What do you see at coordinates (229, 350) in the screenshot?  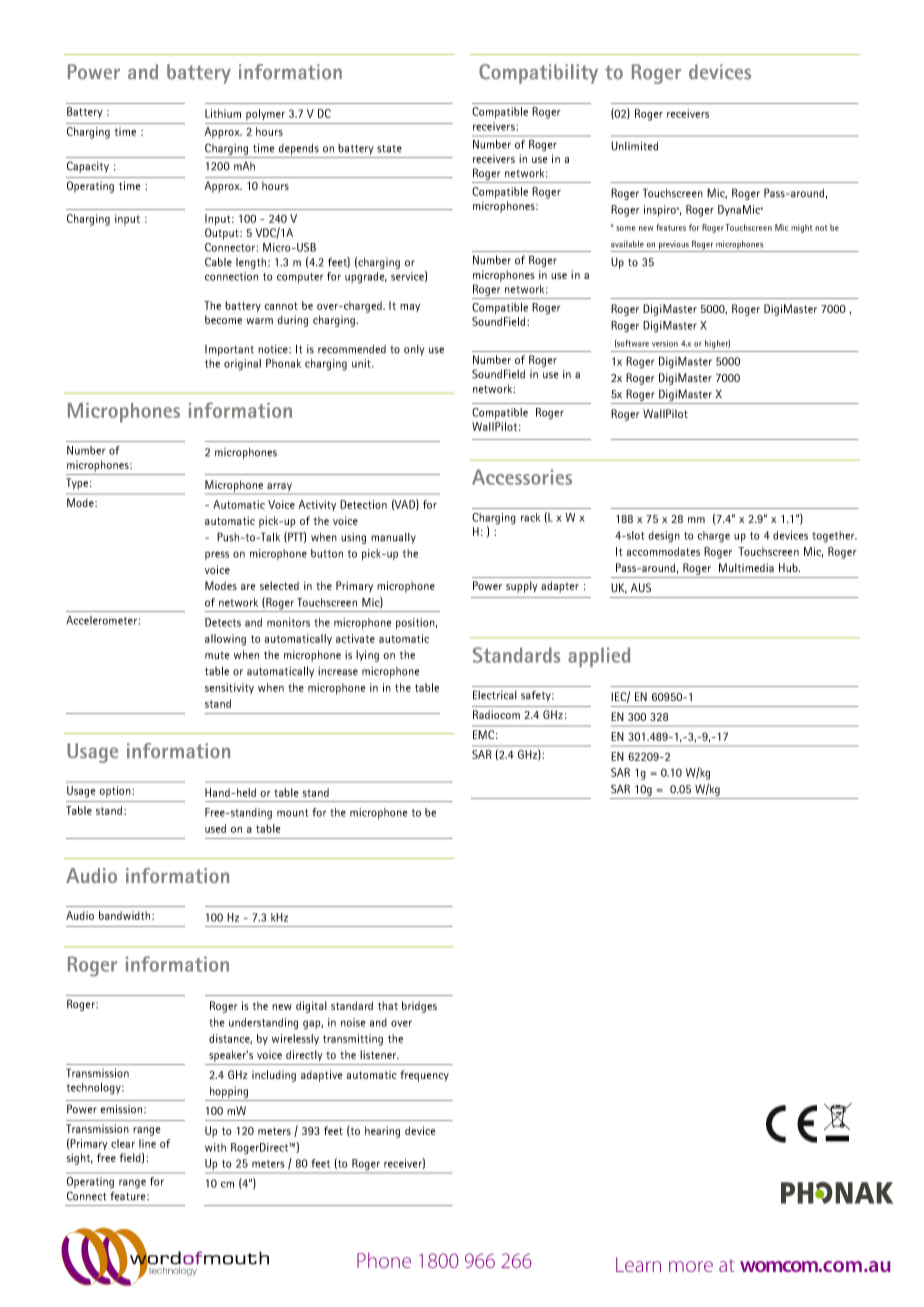 I see `Important` at bounding box center [229, 350].
